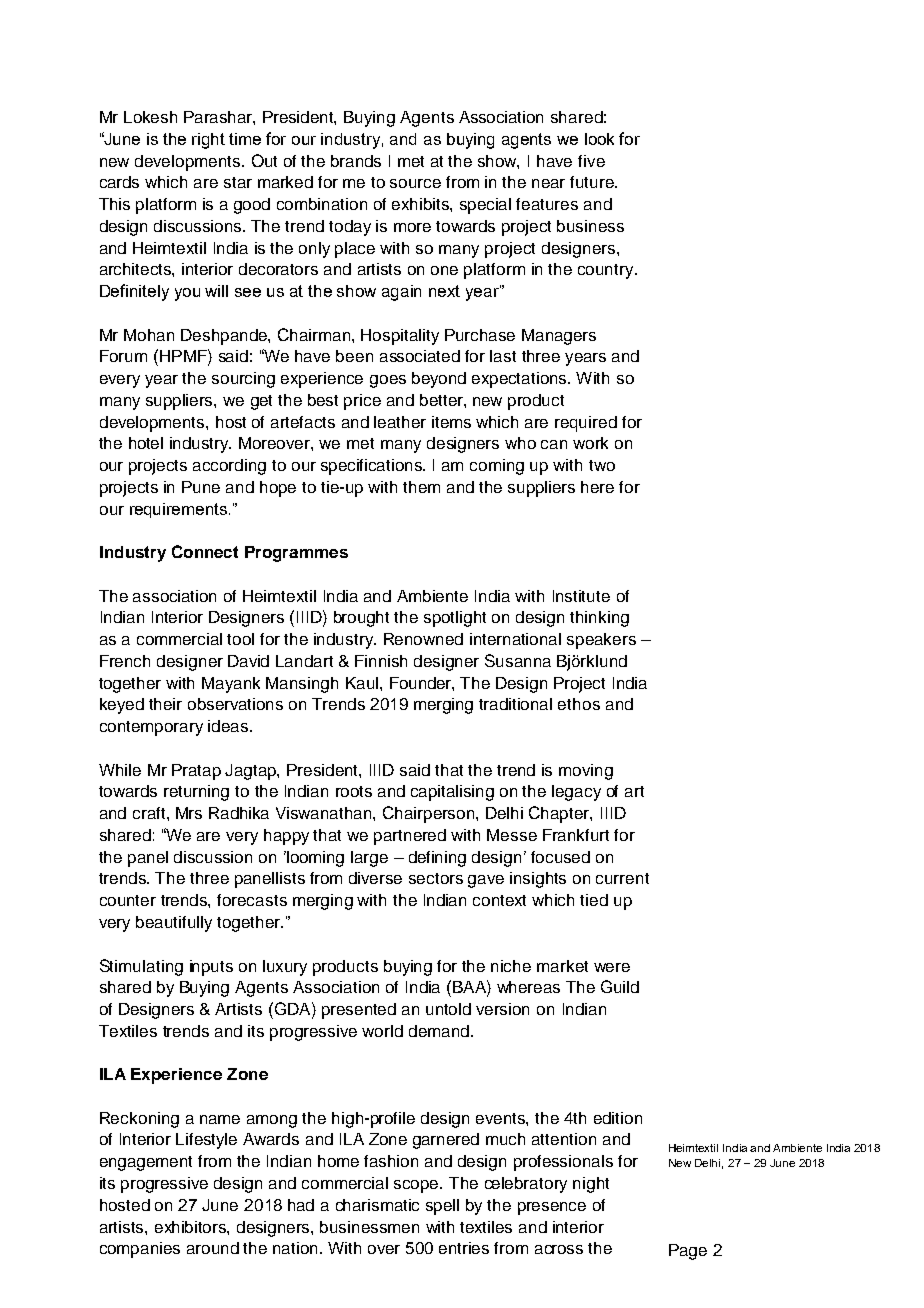 This screenshot has height=1308, width=924. What do you see at coordinates (415, 183) in the screenshot?
I see `source` at bounding box center [415, 183].
